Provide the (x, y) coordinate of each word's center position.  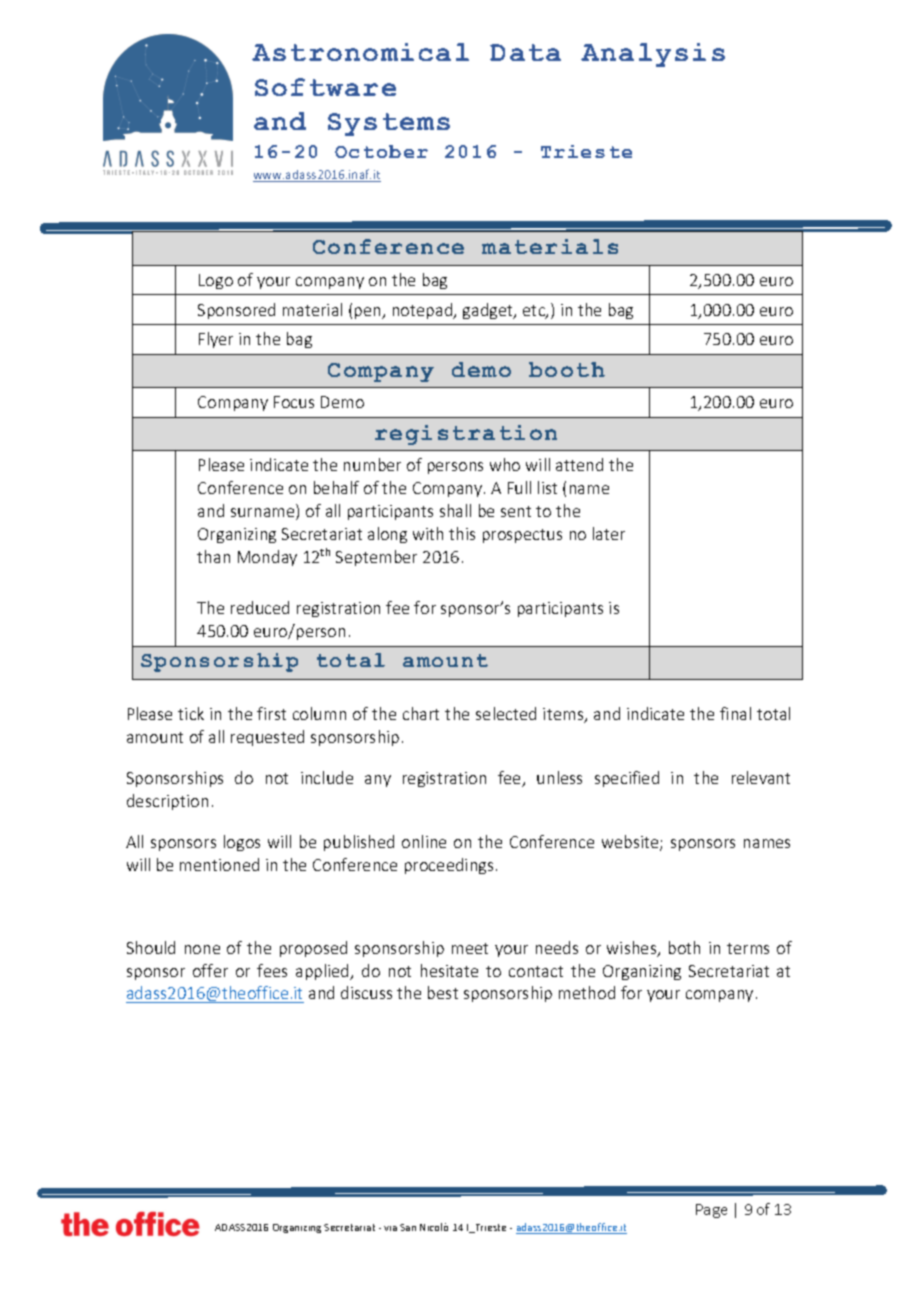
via (390, 1228)
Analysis (653, 55)
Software (325, 87)
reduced (260, 607)
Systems (389, 124)
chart (421, 713)
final (735, 713)
